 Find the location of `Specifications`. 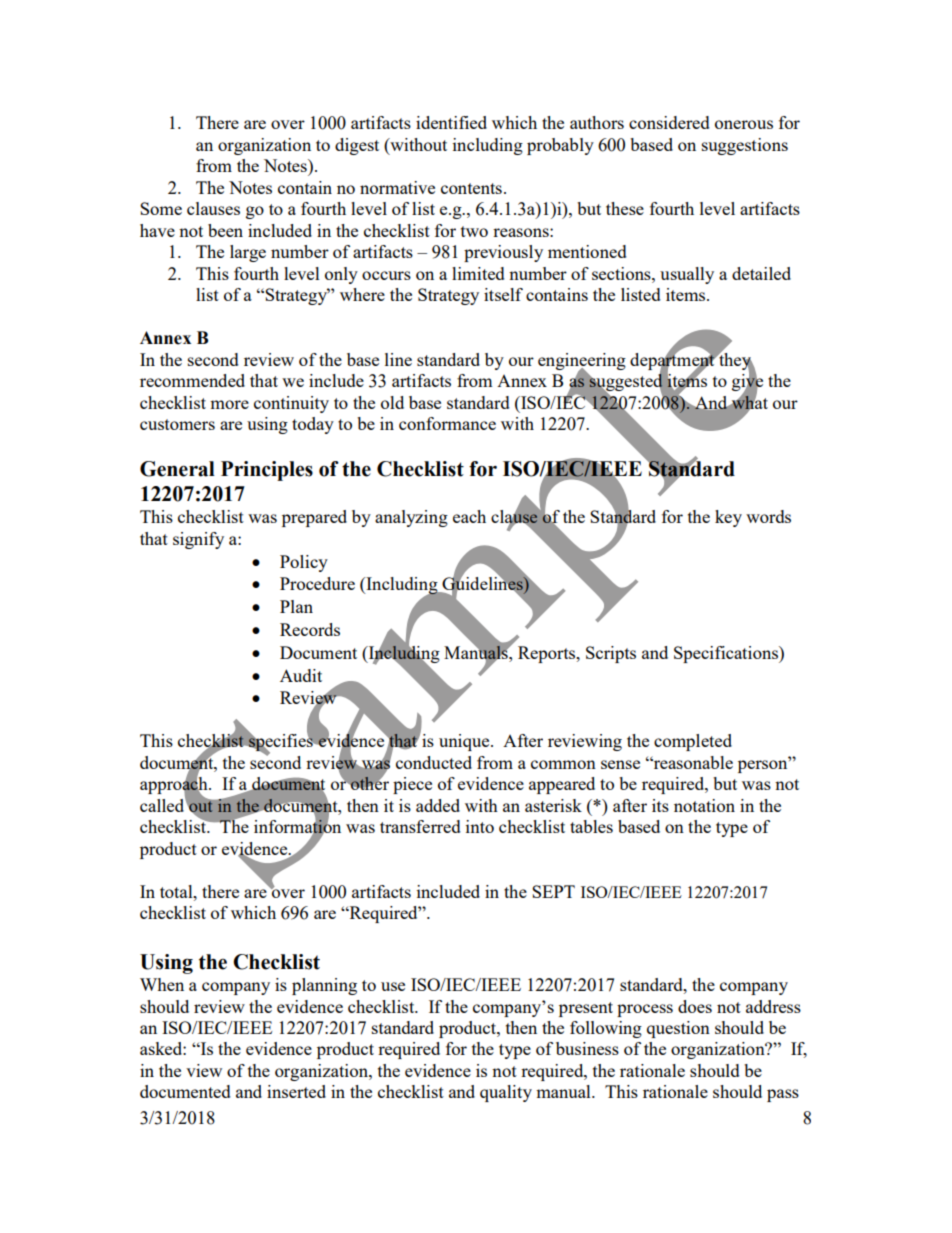

Specifications is located at coordinates (727, 654).
